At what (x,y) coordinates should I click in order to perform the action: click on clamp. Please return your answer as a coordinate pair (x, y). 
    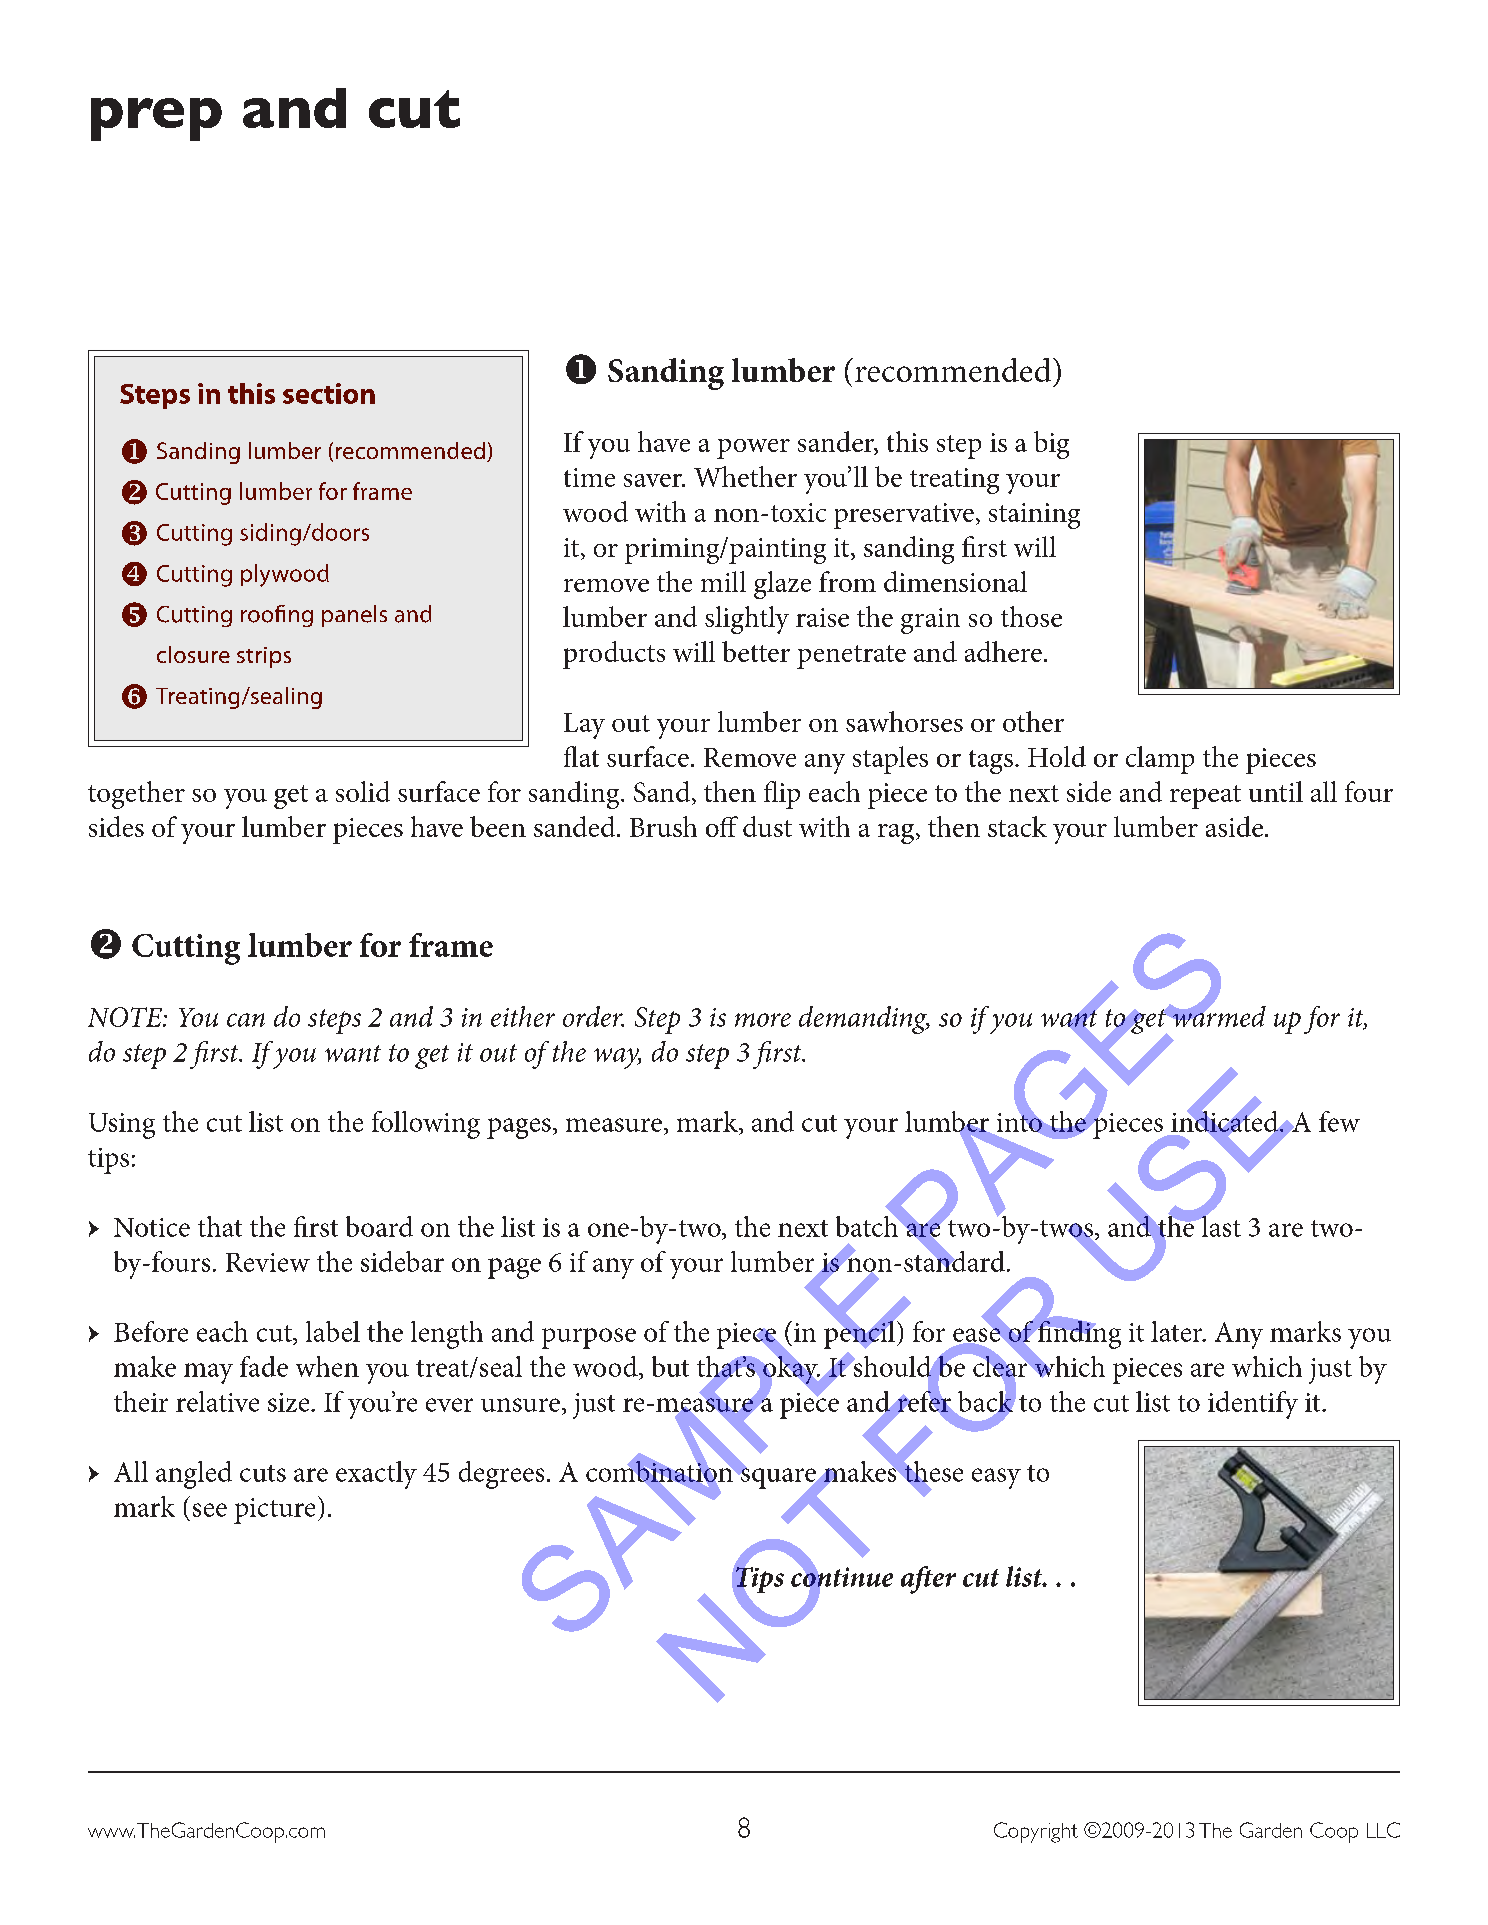
    Looking at the image, I should click on (1160, 760).
